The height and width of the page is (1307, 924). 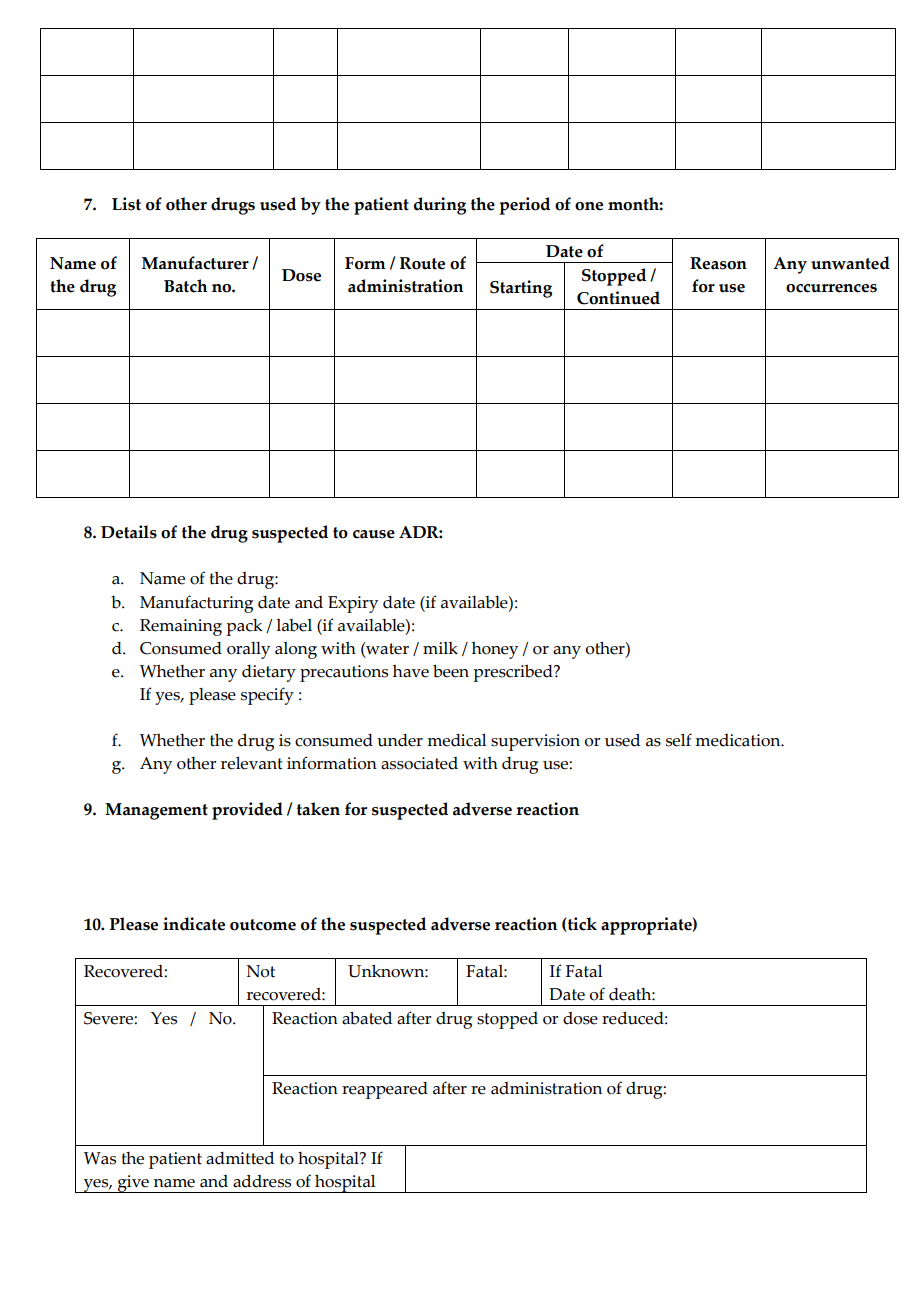 I want to click on Manufacturer, so click(x=195, y=263).
